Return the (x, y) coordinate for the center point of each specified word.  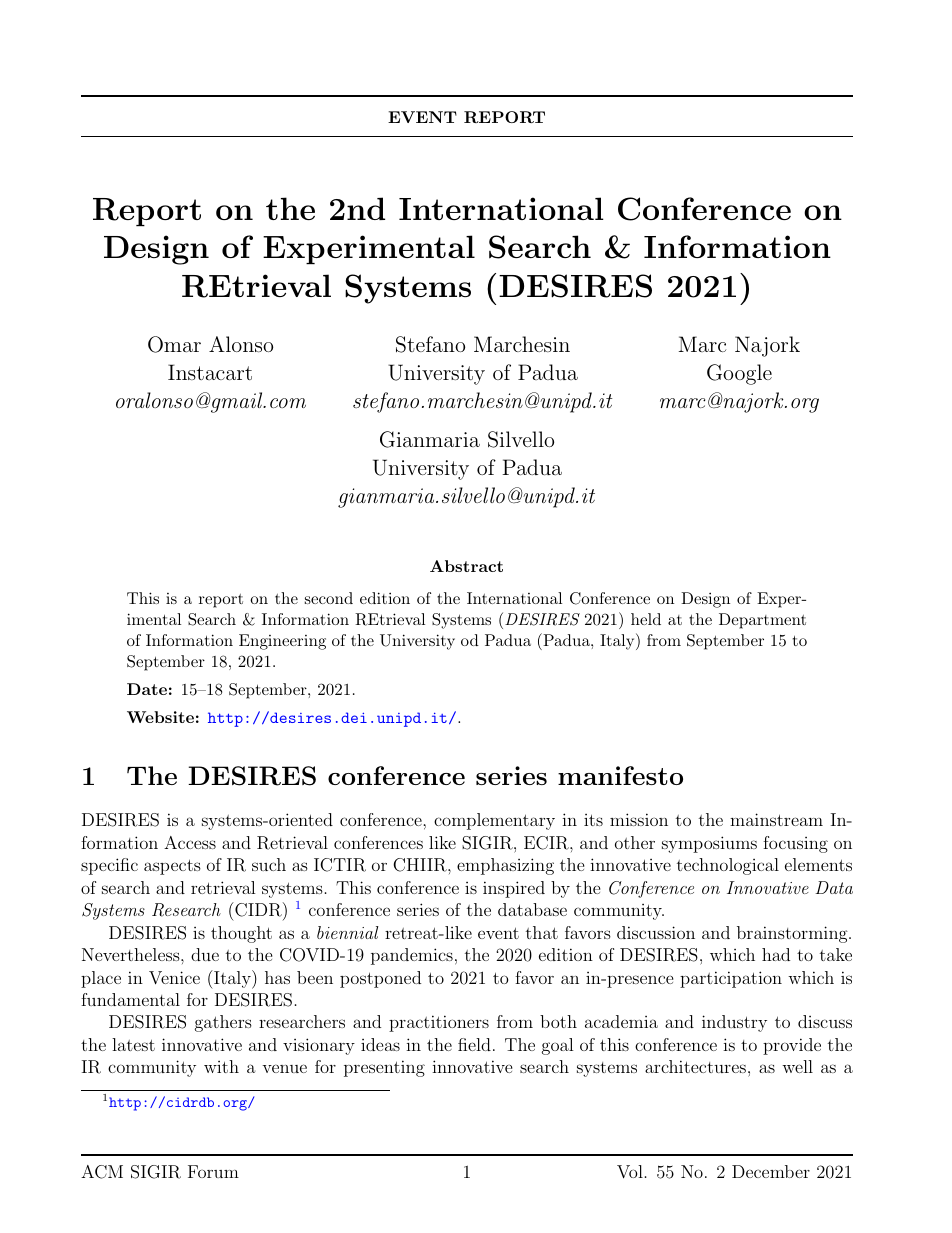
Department (762, 621)
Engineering (282, 642)
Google (739, 374)
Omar (174, 344)
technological (728, 866)
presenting (384, 1068)
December (771, 1171)
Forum (213, 1171)
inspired (514, 889)
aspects (172, 867)
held (646, 619)
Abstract (466, 566)
